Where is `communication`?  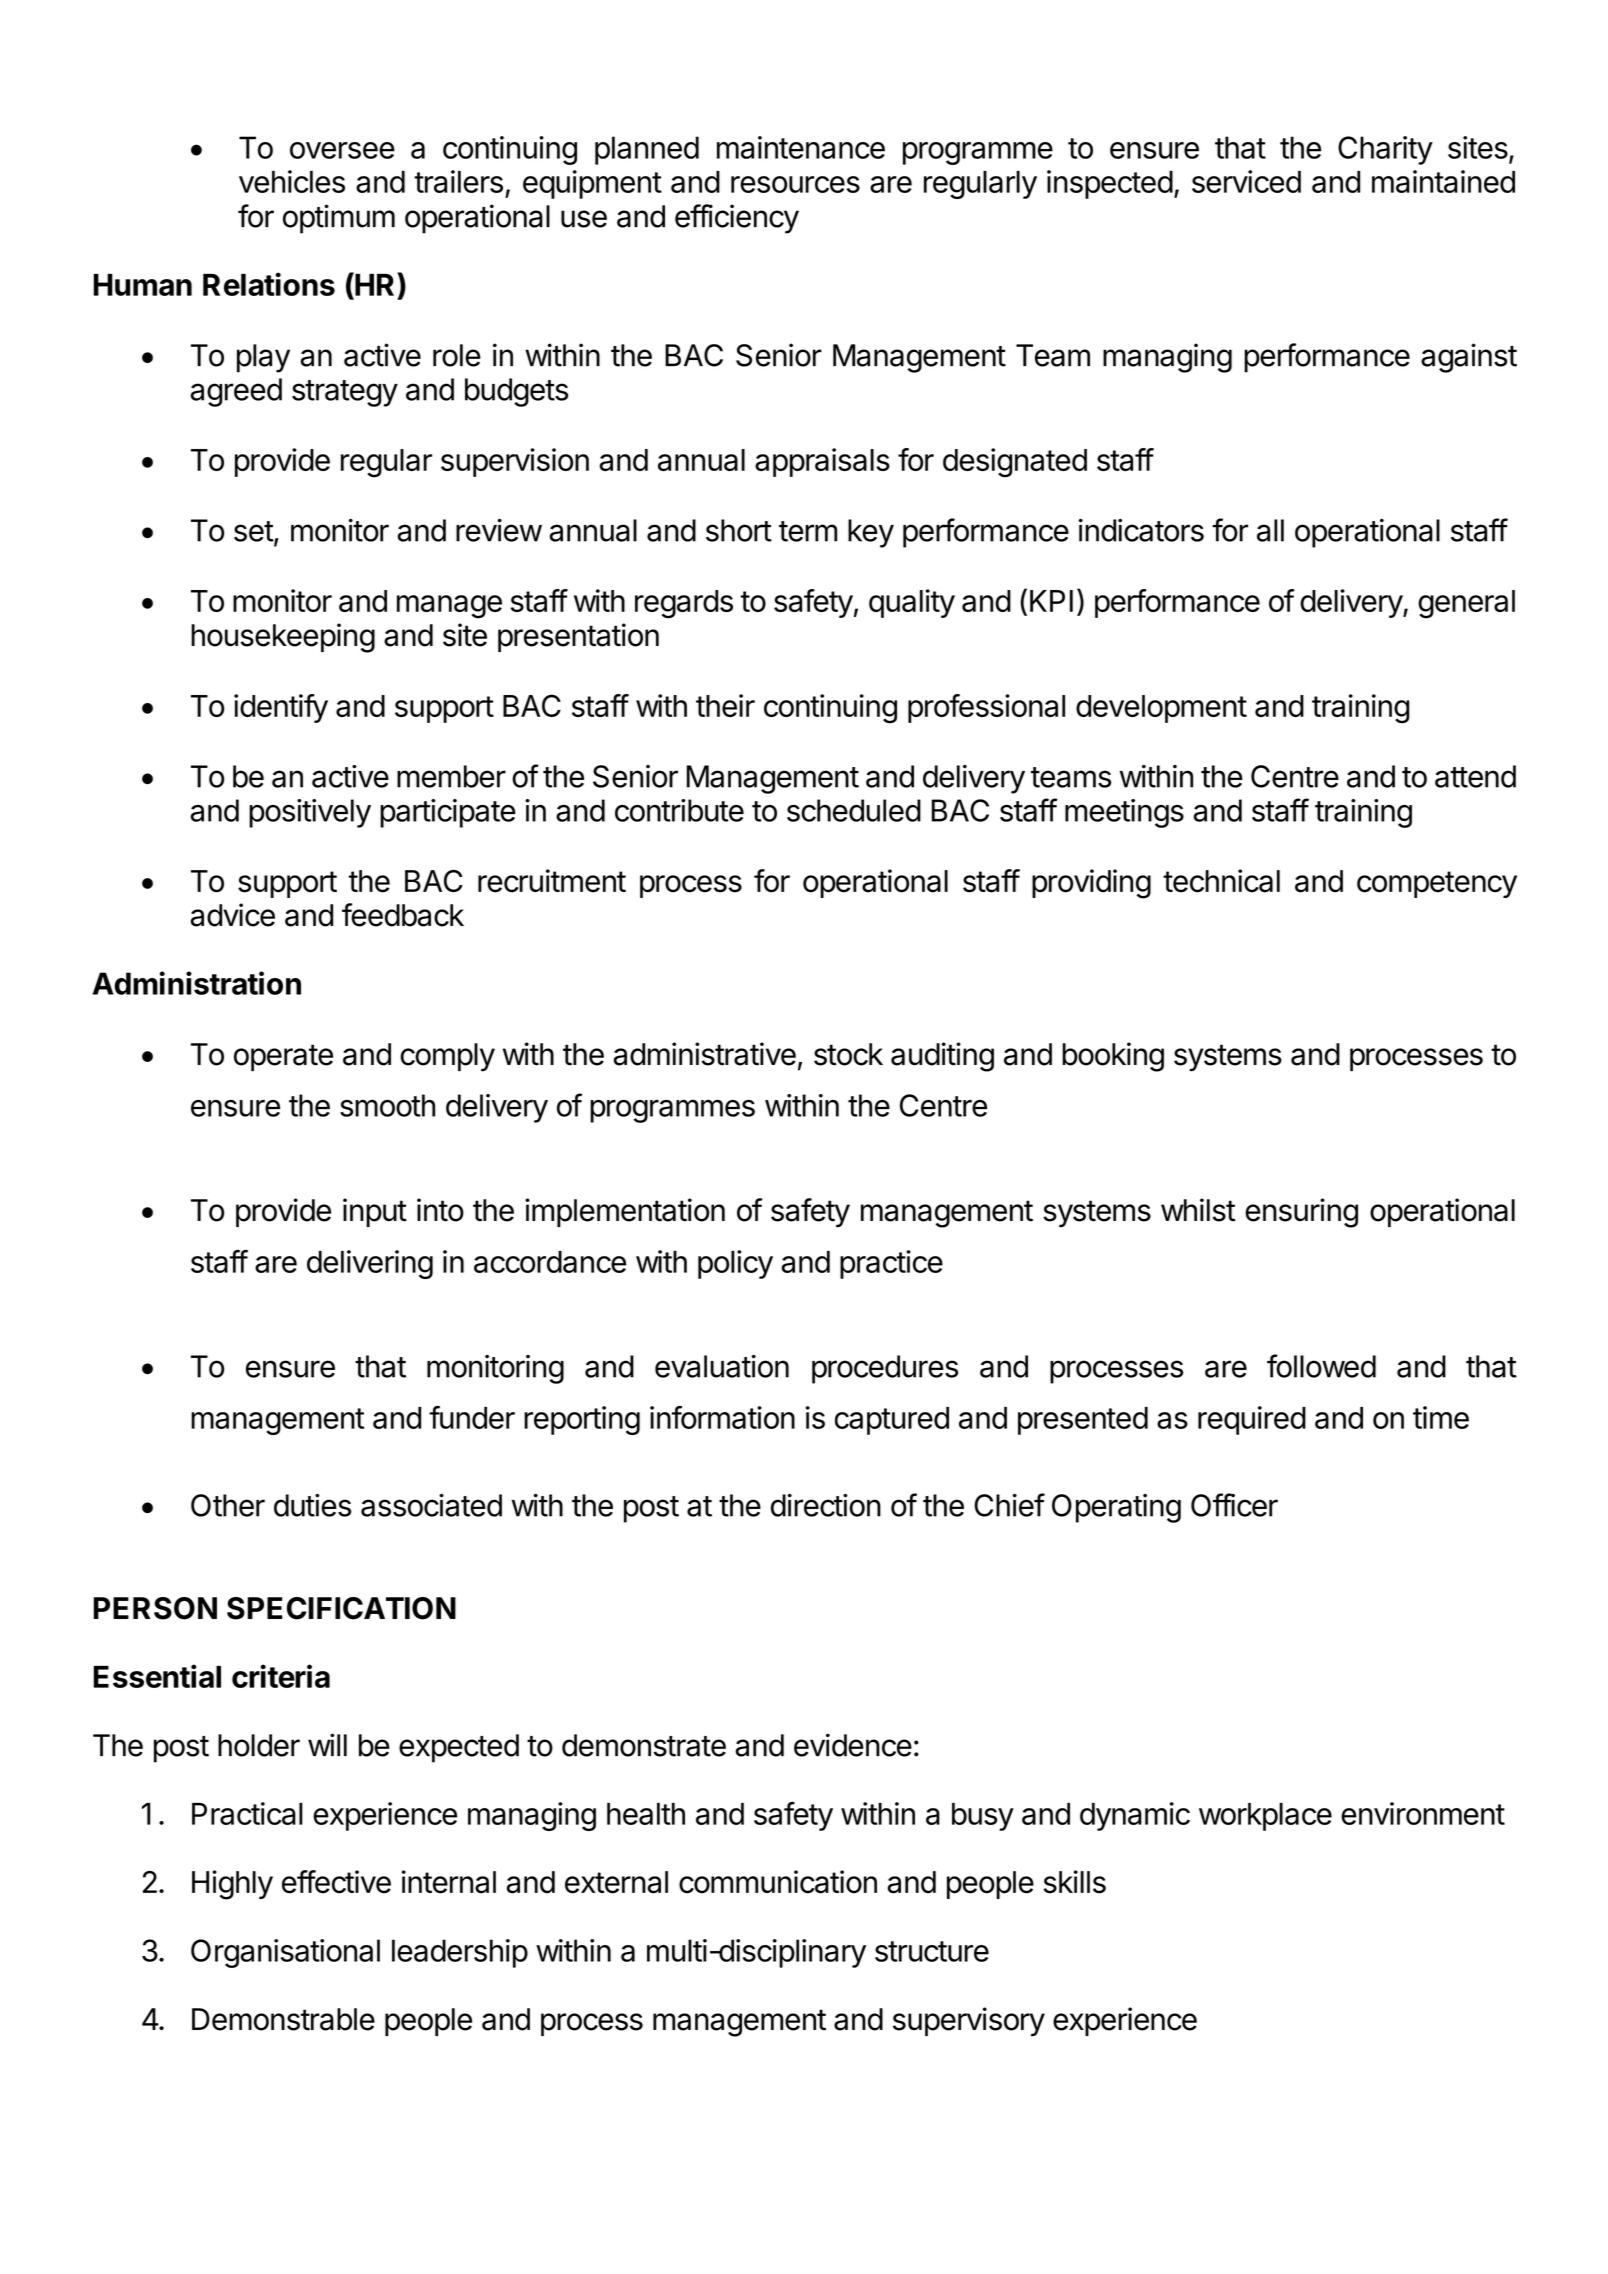
communication is located at coordinates (778, 1882).
